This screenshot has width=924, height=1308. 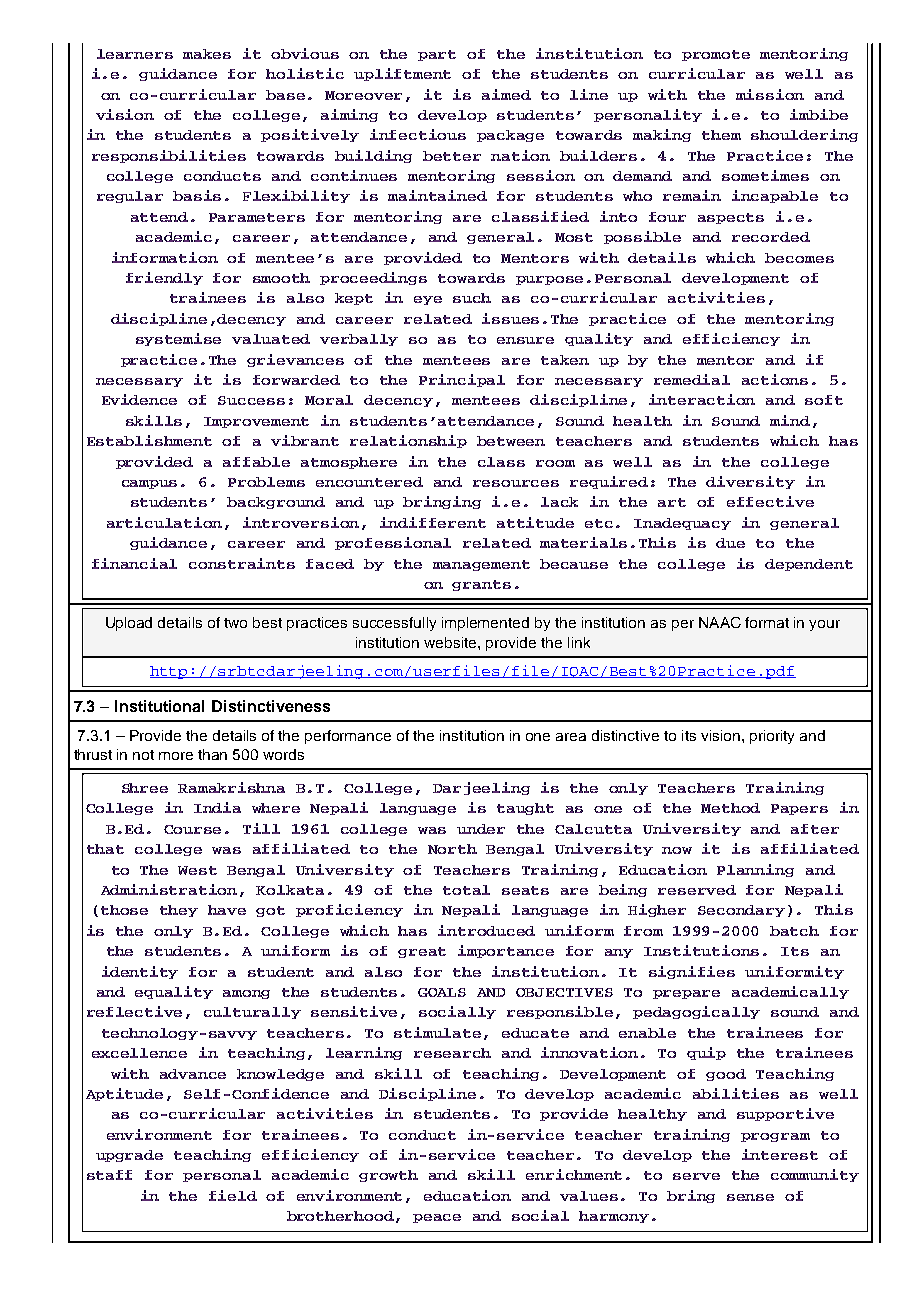 I want to click on peace, so click(x=437, y=1218).
